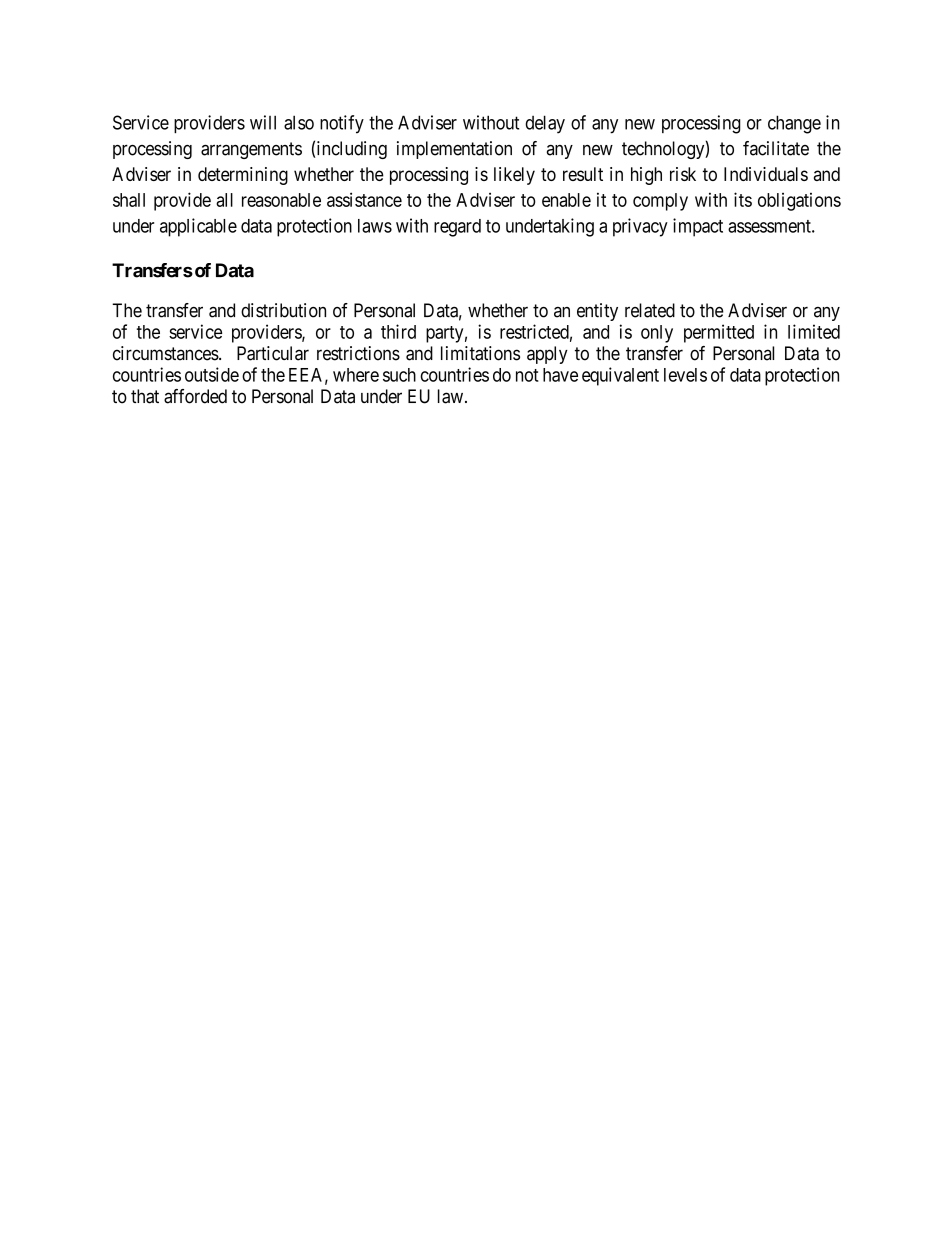 The image size is (952, 1233). What do you see at coordinates (545, 124) in the screenshot?
I see `delay` at bounding box center [545, 124].
